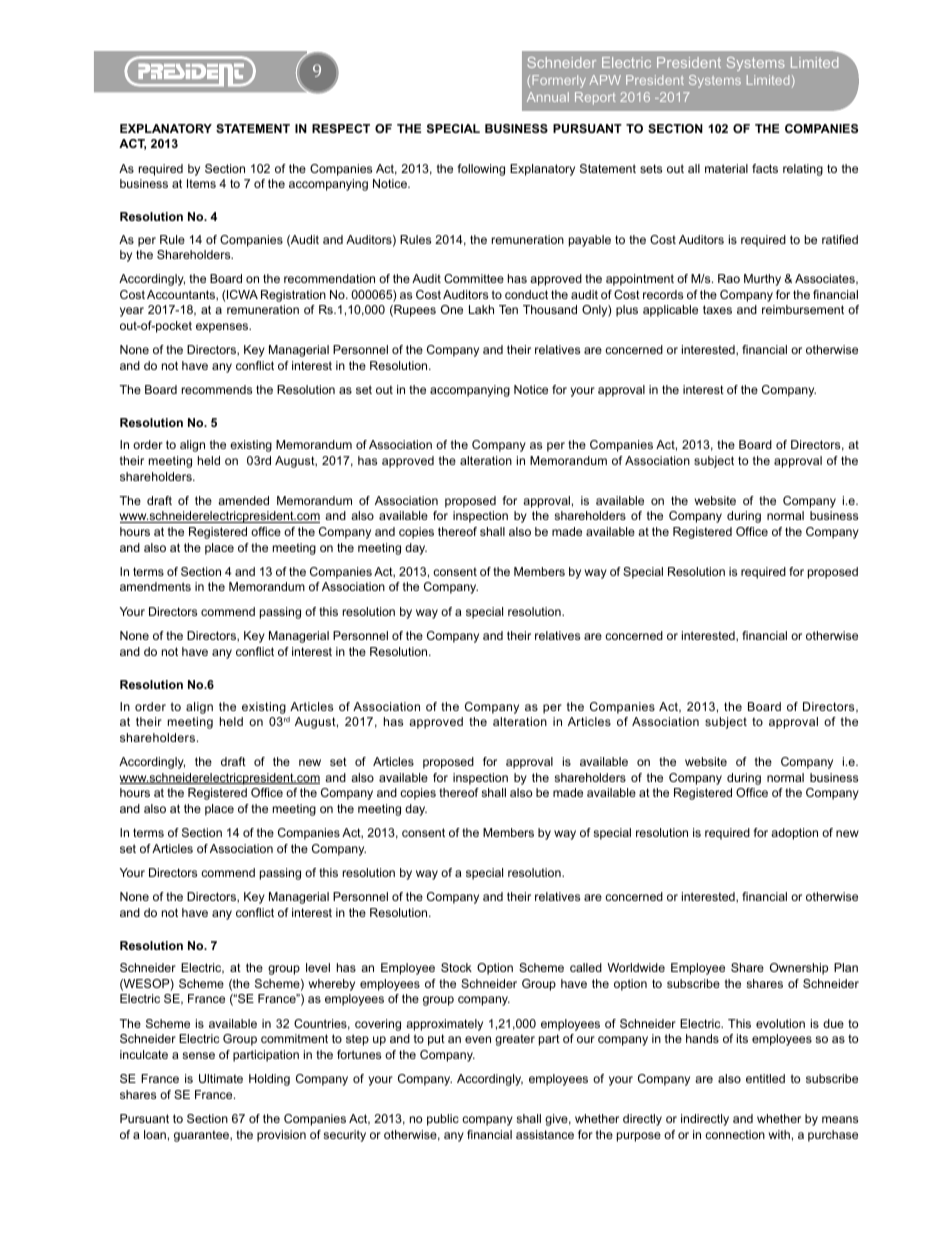 The width and height of the document is (952, 1233). Describe the element at coordinates (548, 97) in the document. I see `Annual` at that location.
